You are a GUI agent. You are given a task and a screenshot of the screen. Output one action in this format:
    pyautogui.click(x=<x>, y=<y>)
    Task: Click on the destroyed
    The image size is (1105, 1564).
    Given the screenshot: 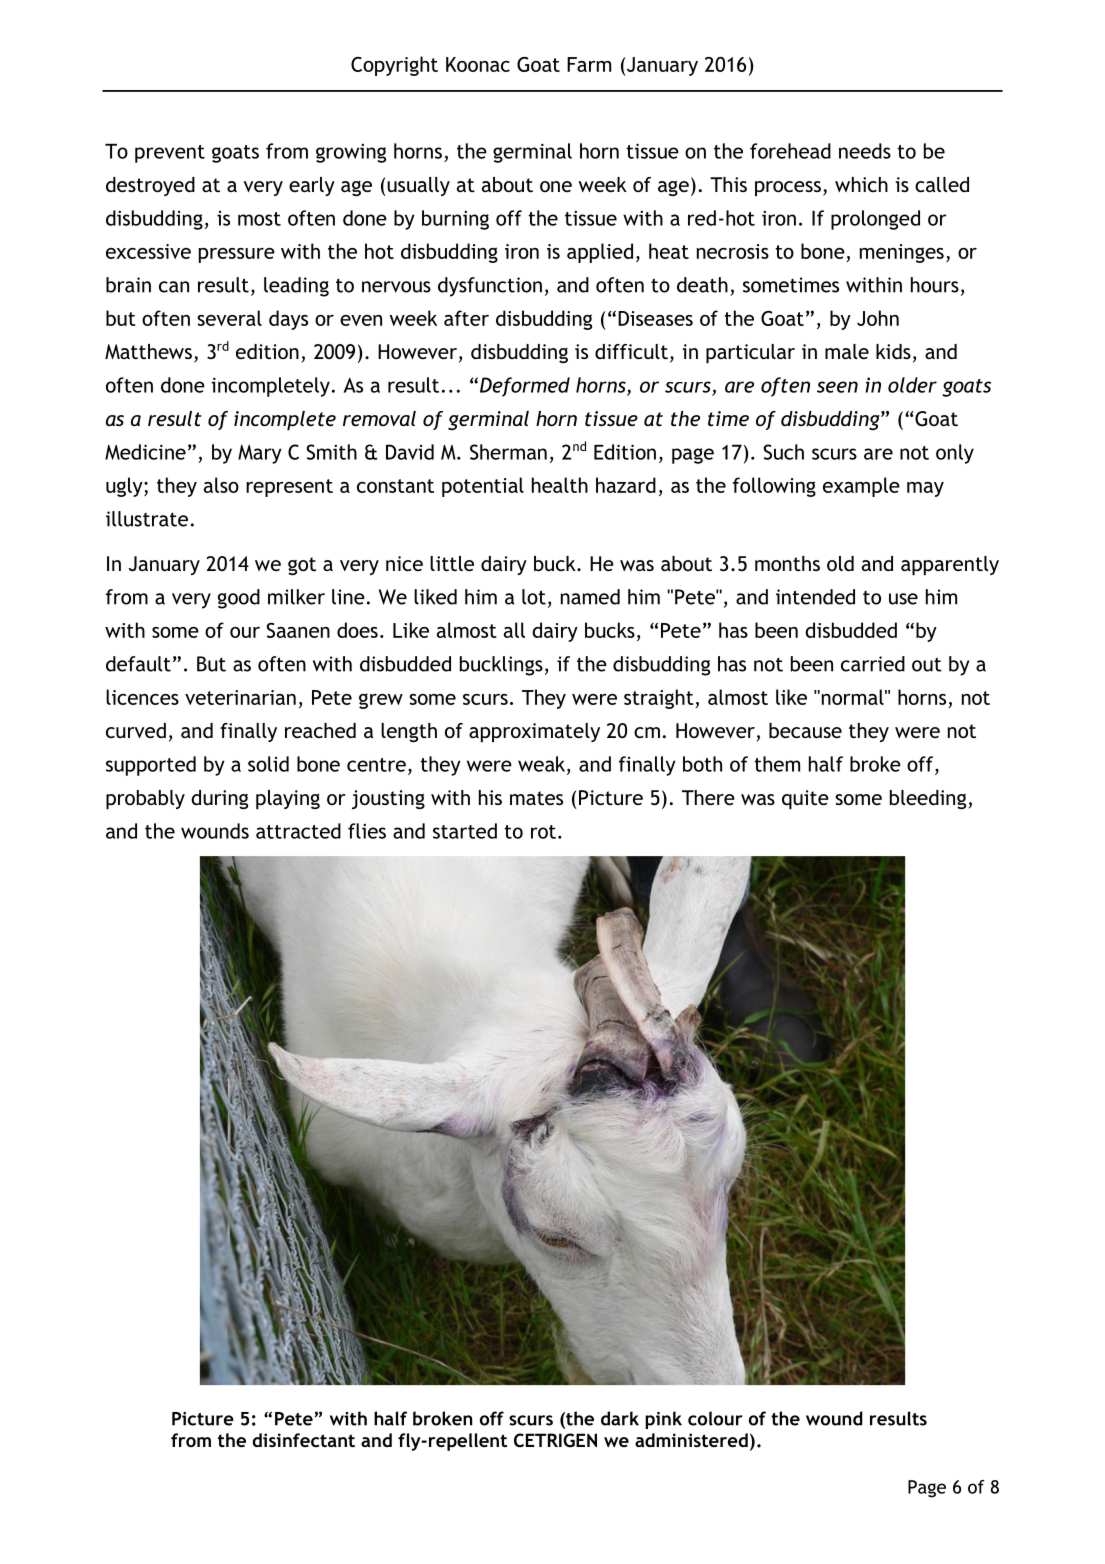 What is the action you would take?
    pyautogui.click(x=150, y=186)
